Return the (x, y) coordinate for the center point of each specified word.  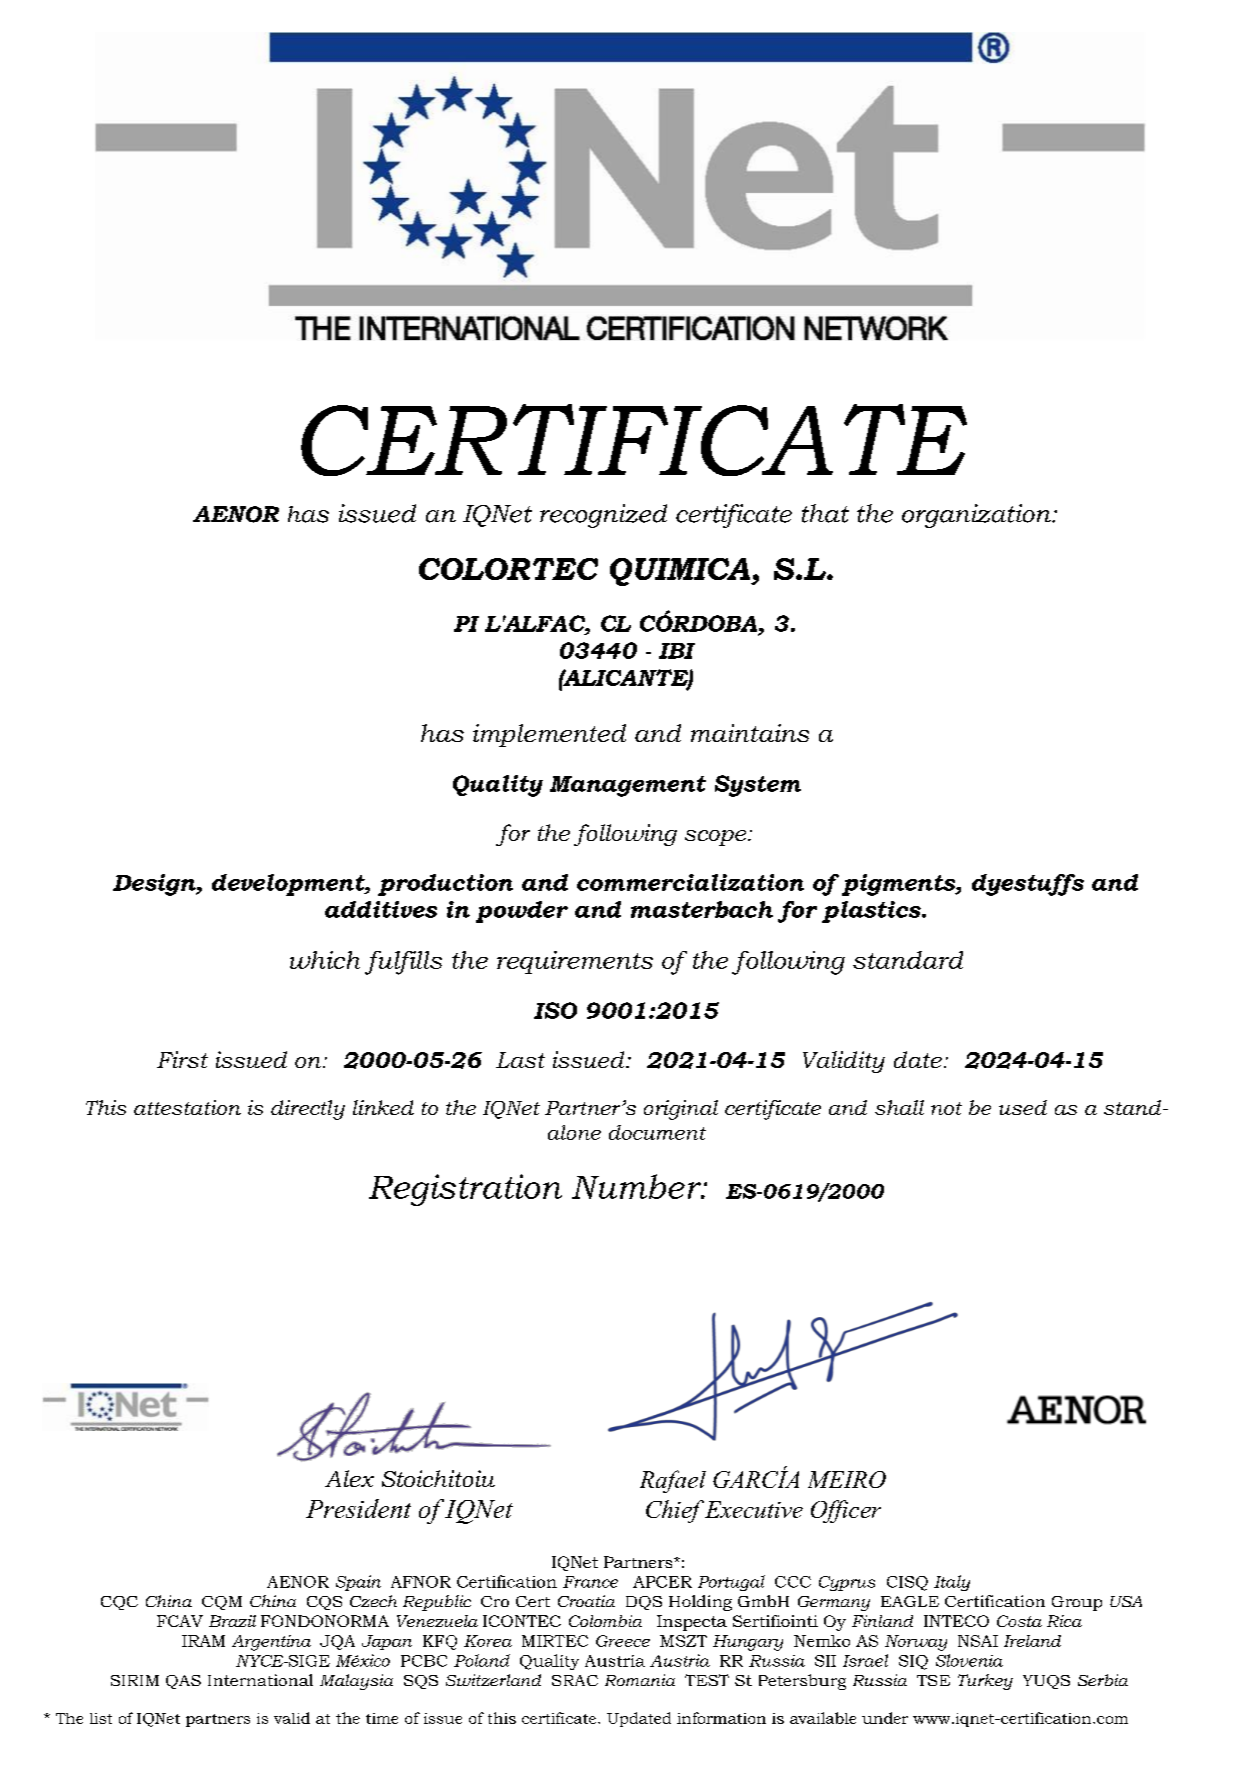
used (1023, 1107)
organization (977, 516)
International (260, 1680)
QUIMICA (681, 572)
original (681, 1110)
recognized (603, 516)
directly (308, 1110)
